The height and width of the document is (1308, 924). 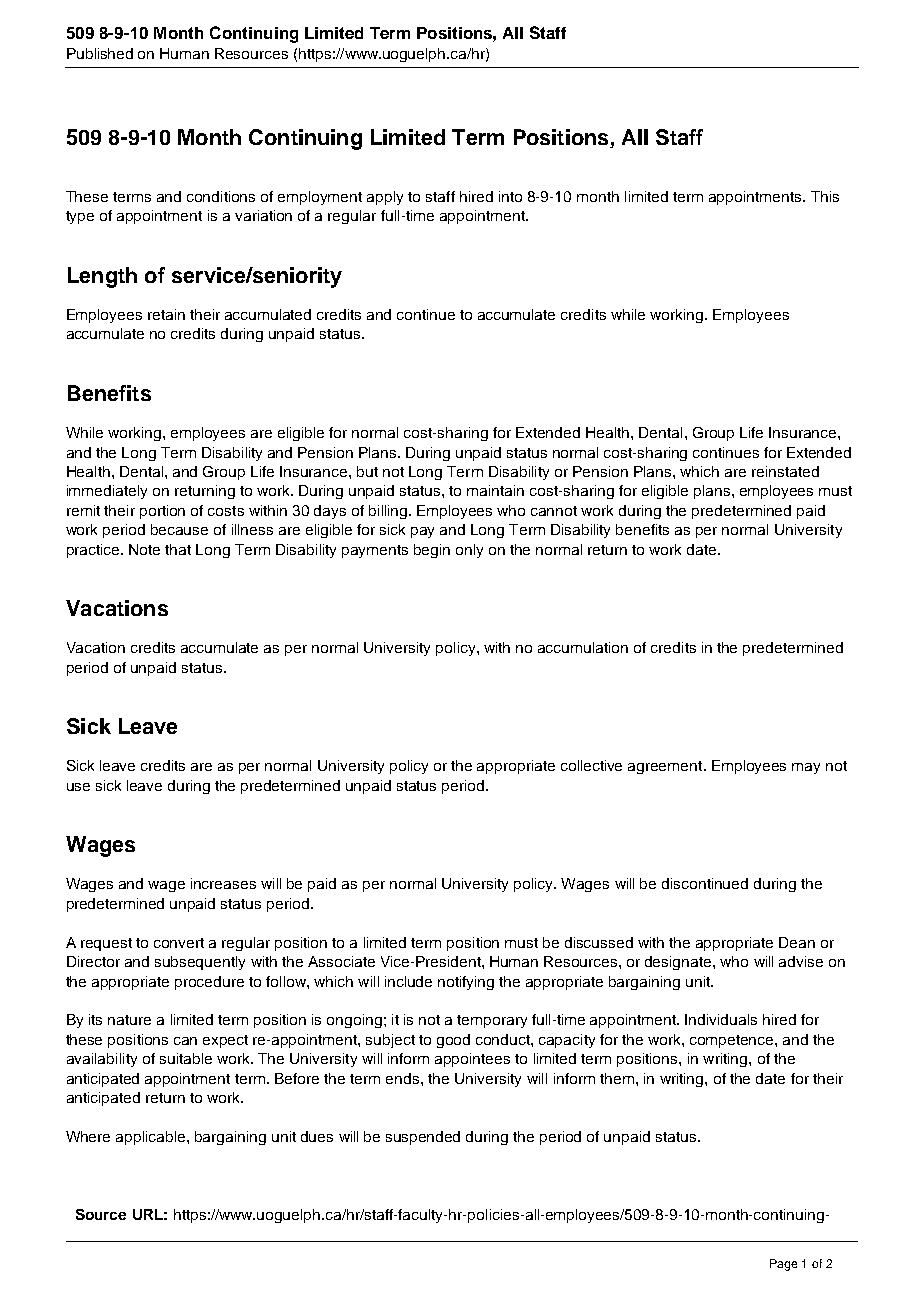 I want to click on into, so click(x=510, y=196).
